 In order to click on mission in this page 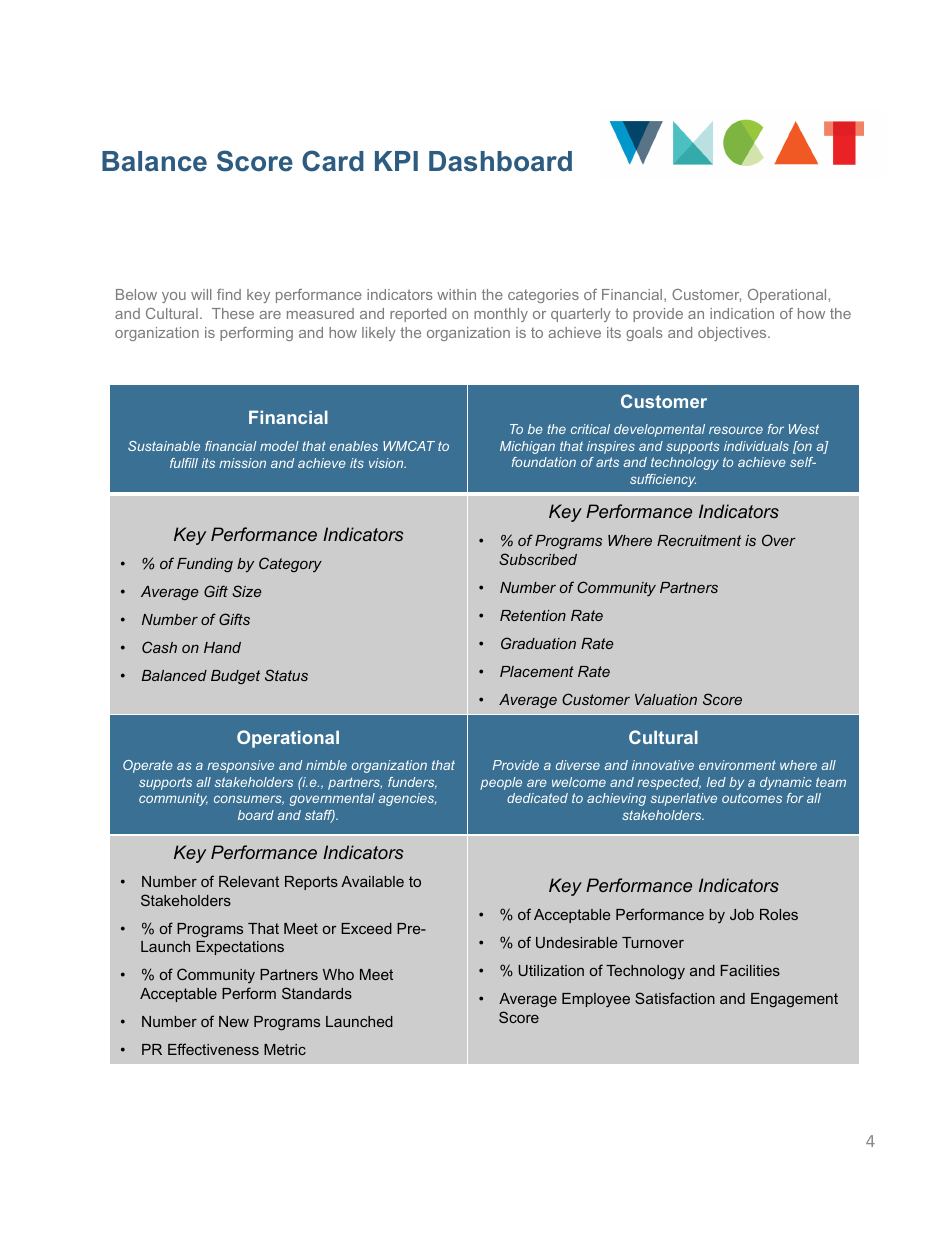, I will do `click(242, 463)`.
